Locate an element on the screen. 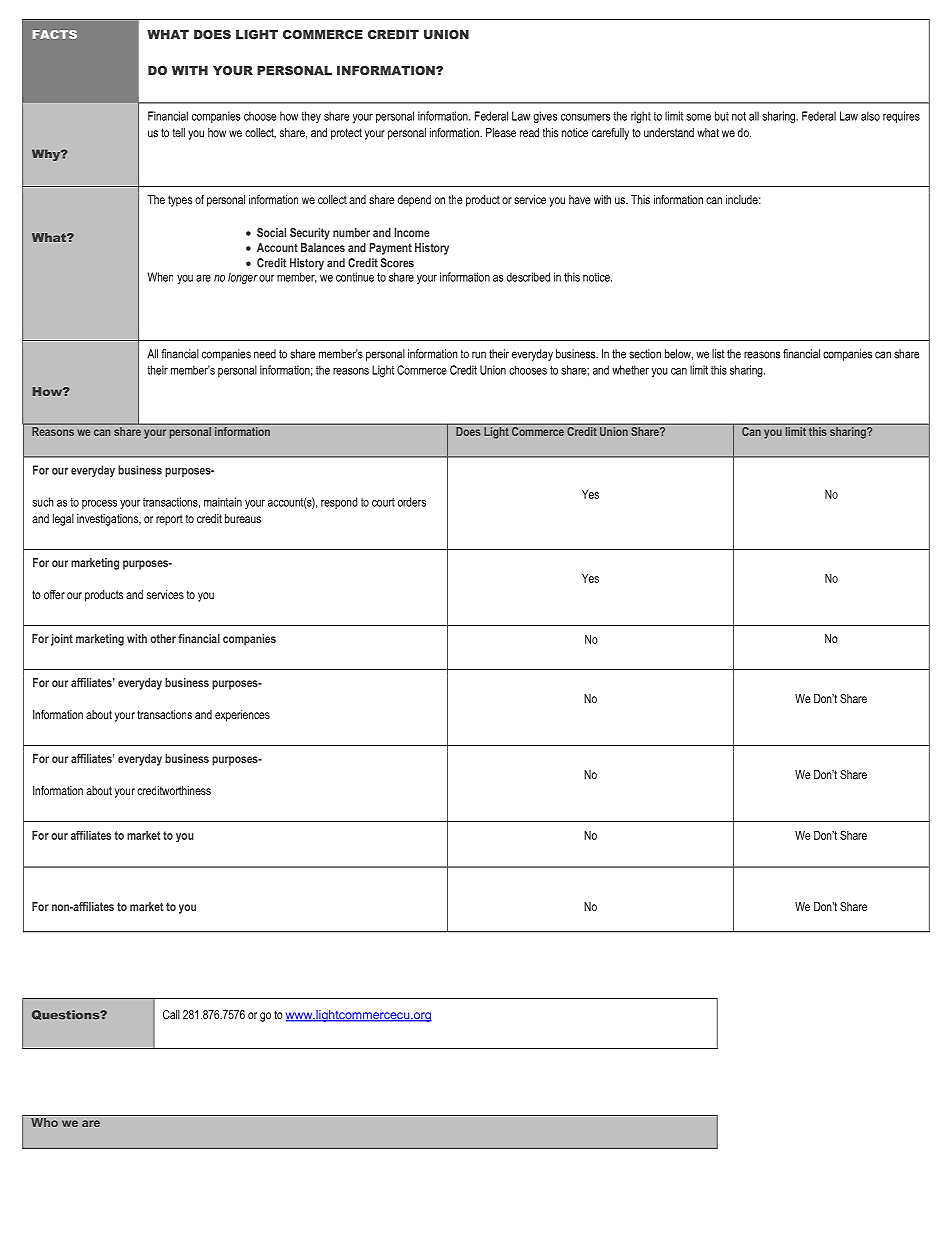  need is located at coordinates (265, 354).
